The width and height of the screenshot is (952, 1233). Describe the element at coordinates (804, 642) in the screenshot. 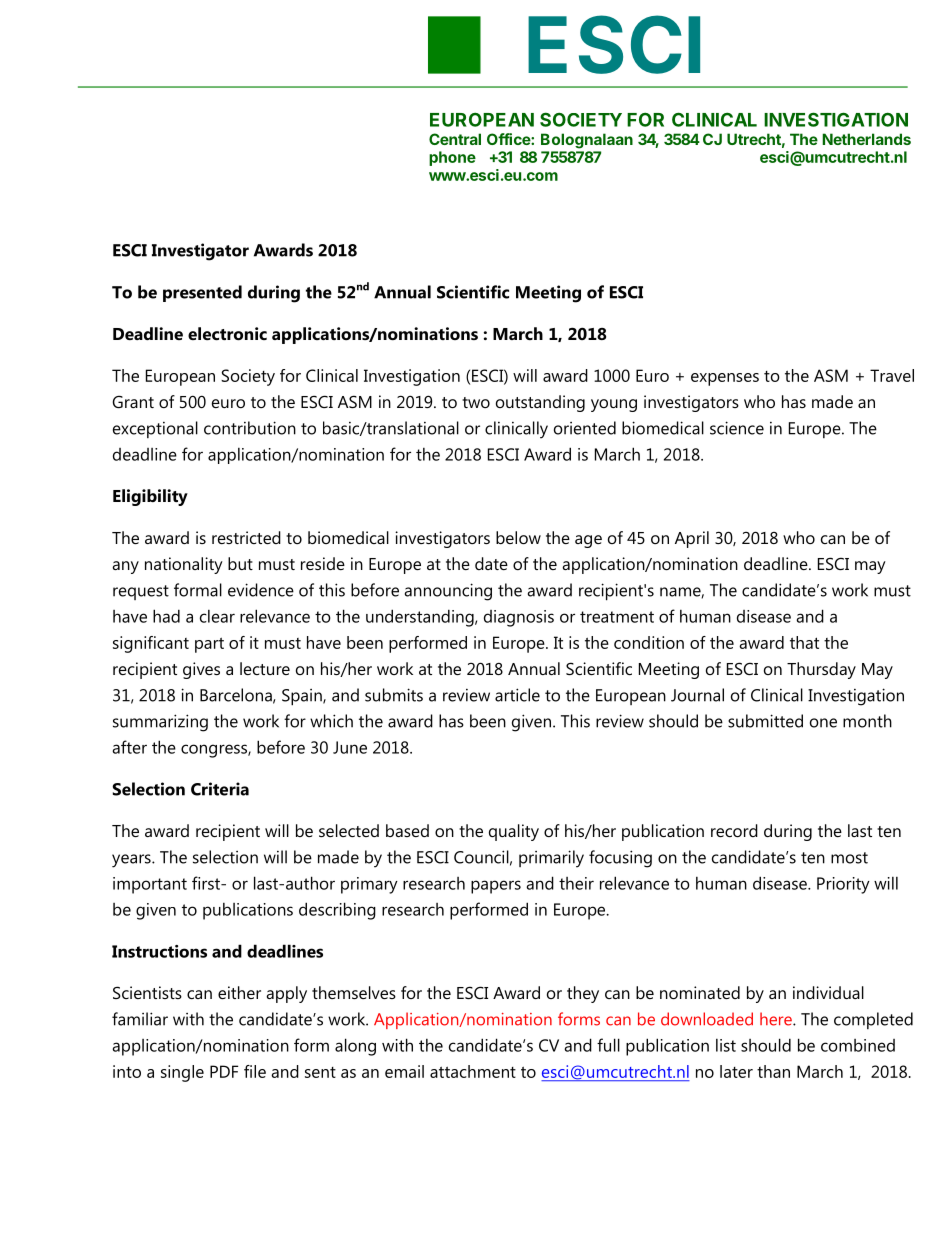

I see `that` at that location.
